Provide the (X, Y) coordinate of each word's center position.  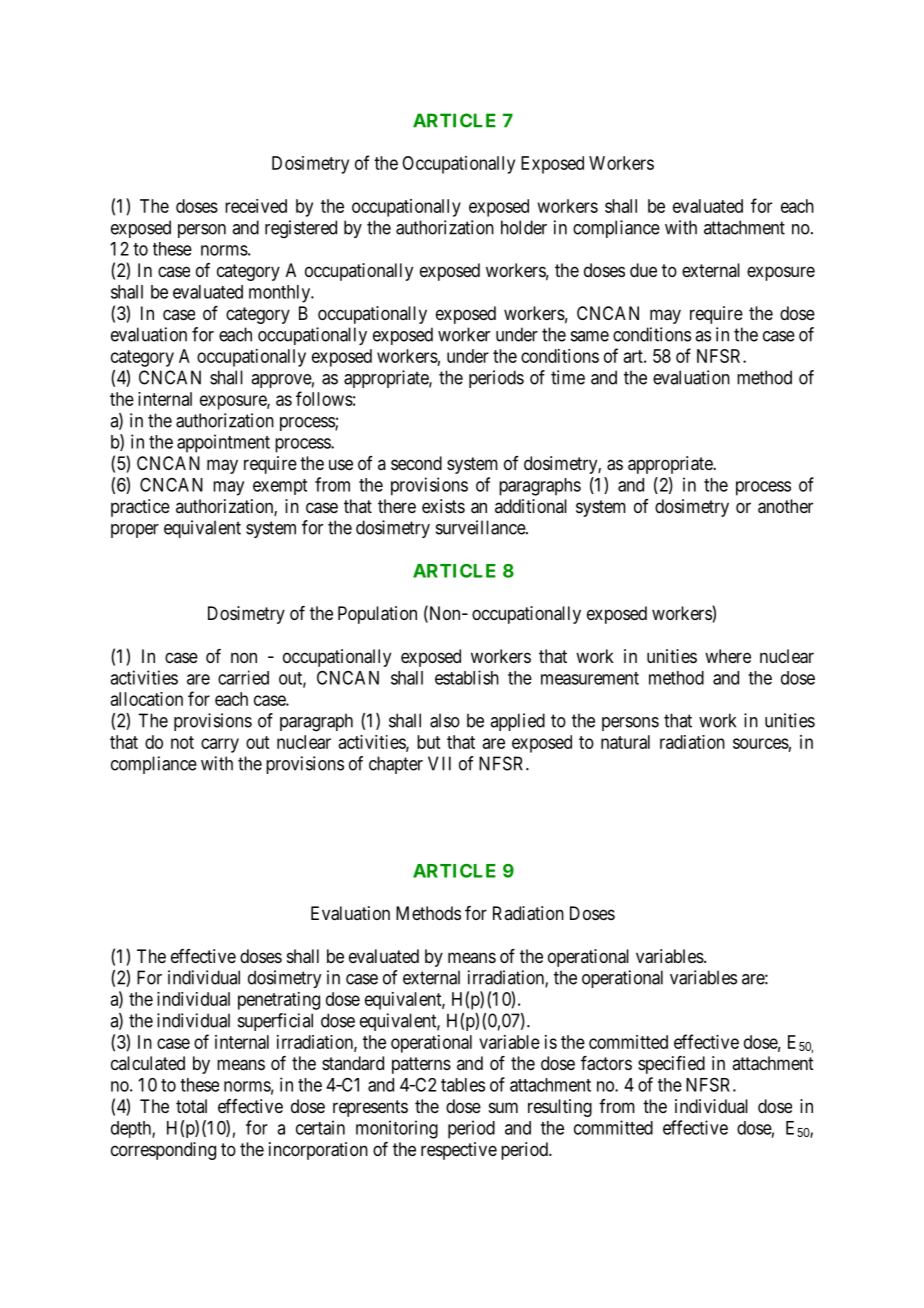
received (256, 206)
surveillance (481, 527)
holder (524, 227)
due (643, 270)
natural (625, 742)
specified (671, 1065)
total (191, 1106)
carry (220, 745)
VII (439, 763)
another (785, 506)
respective (459, 1151)
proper (135, 531)
